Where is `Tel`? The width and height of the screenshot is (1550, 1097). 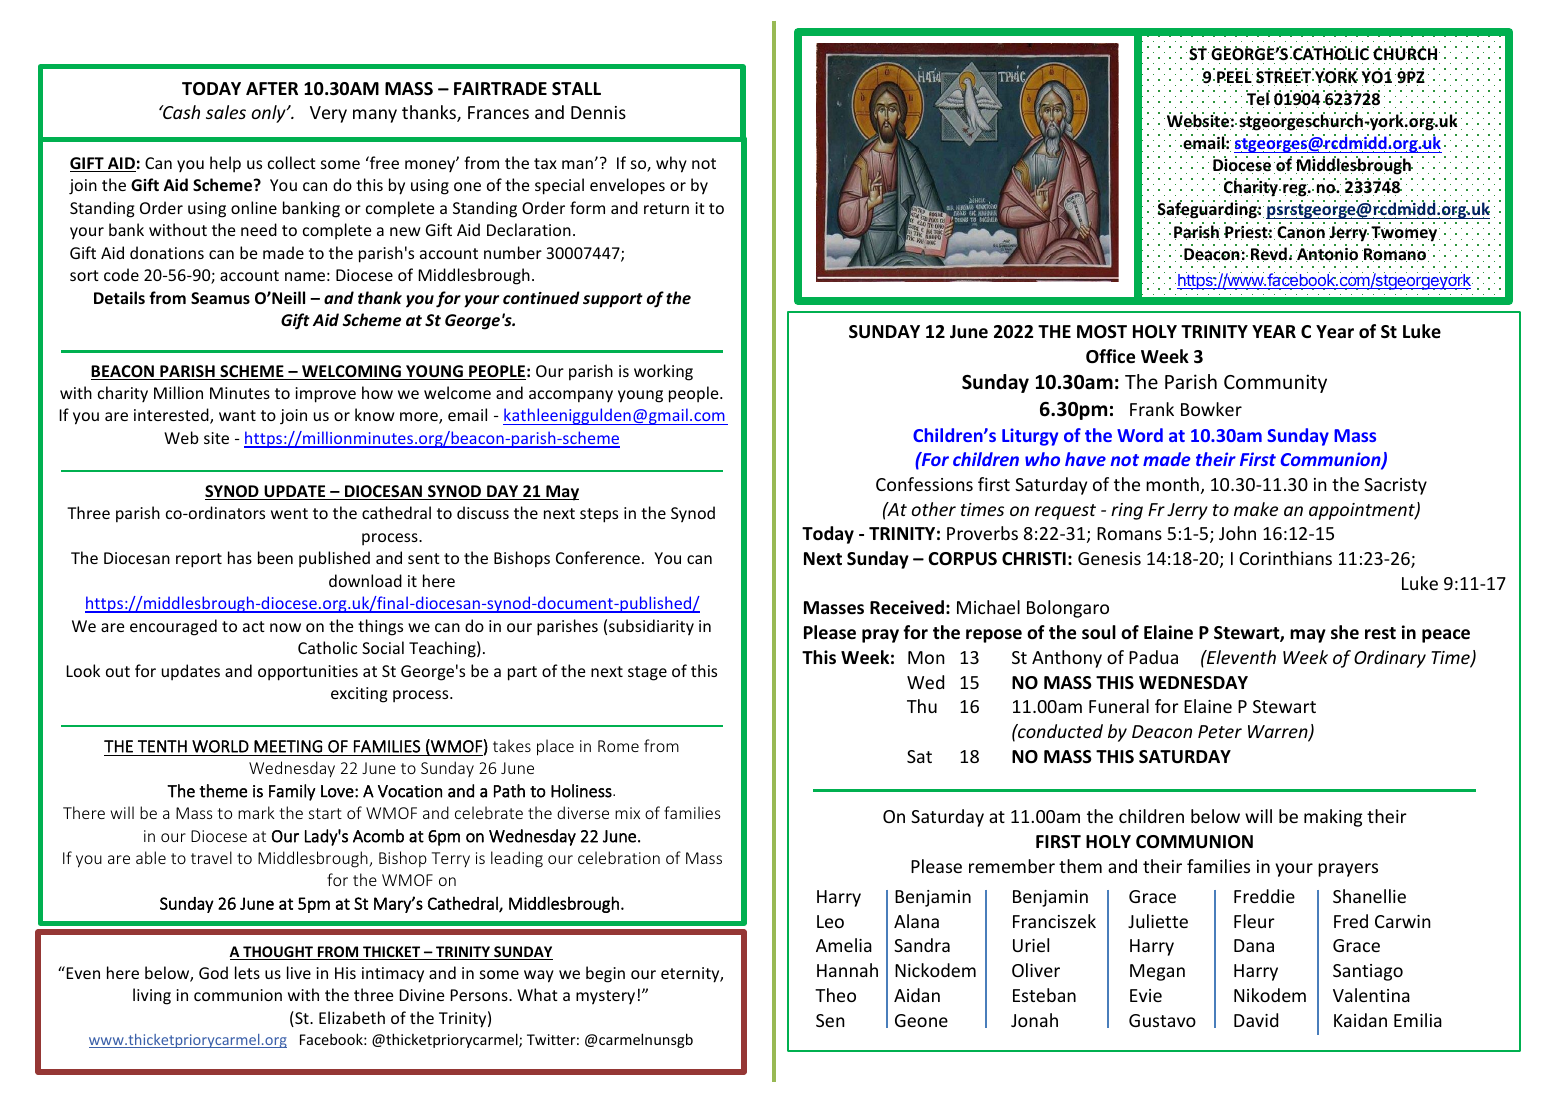 Tel is located at coordinates (1258, 99).
